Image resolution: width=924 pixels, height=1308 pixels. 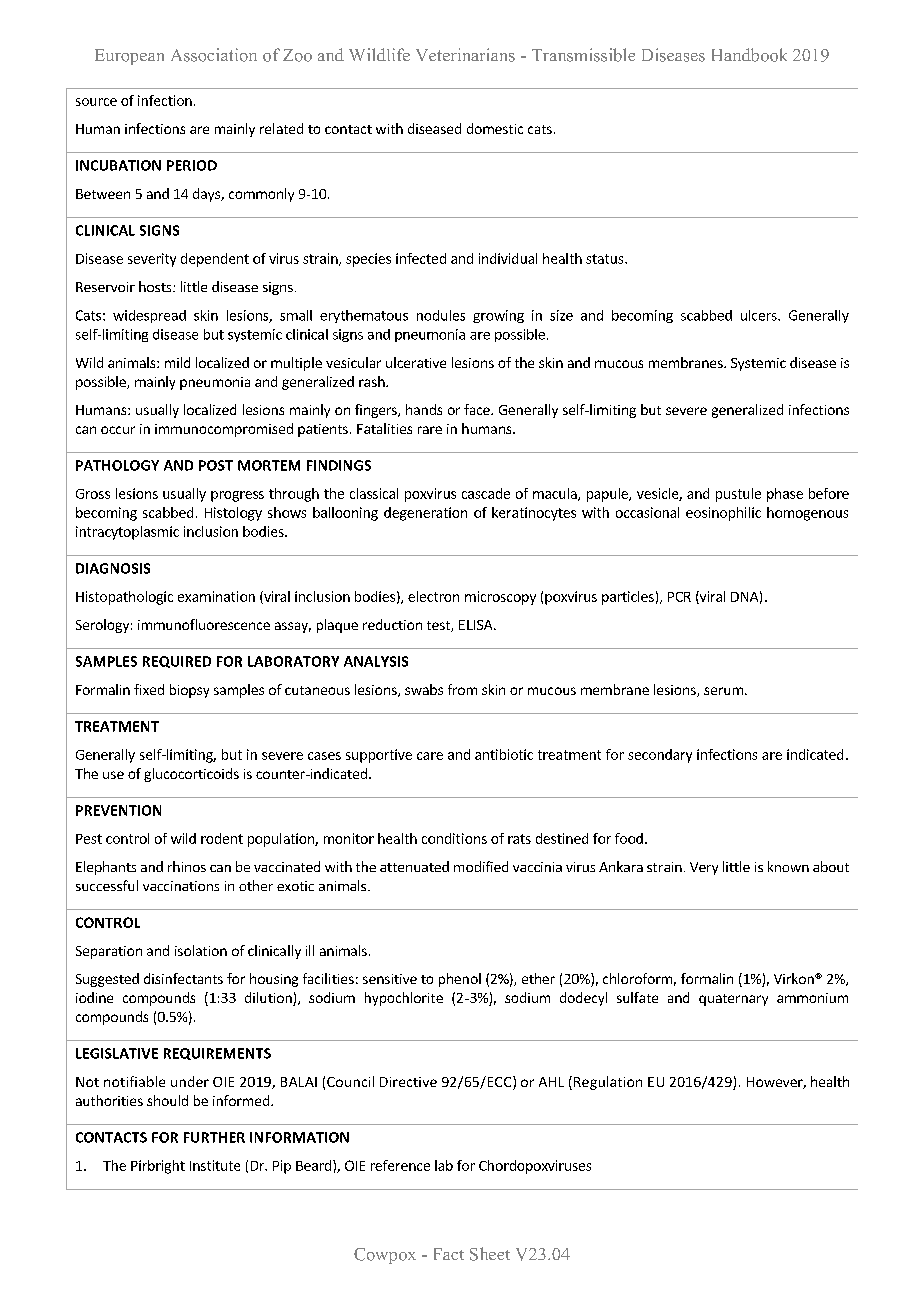 I want to click on Handbook, so click(x=749, y=55).
